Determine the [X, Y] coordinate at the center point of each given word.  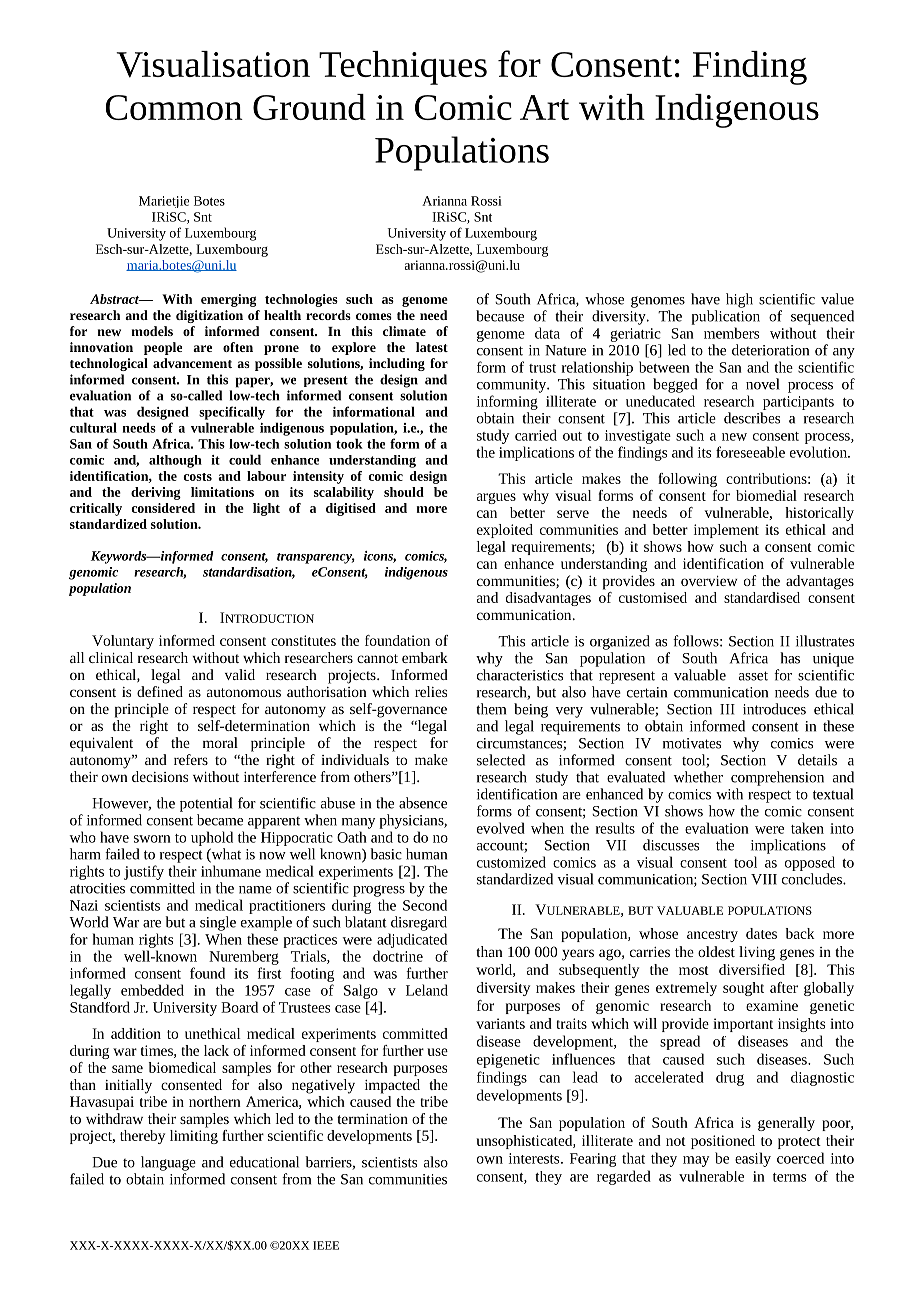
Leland [427, 990]
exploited [505, 531]
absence [423, 803]
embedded [152, 990]
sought [743, 989]
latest [432, 347]
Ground [309, 107]
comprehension [777, 778]
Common [174, 107]
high [739, 300]
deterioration [770, 350]
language [168, 1163]
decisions [160, 776]
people [163, 348]
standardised [762, 597]
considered [163, 508]
